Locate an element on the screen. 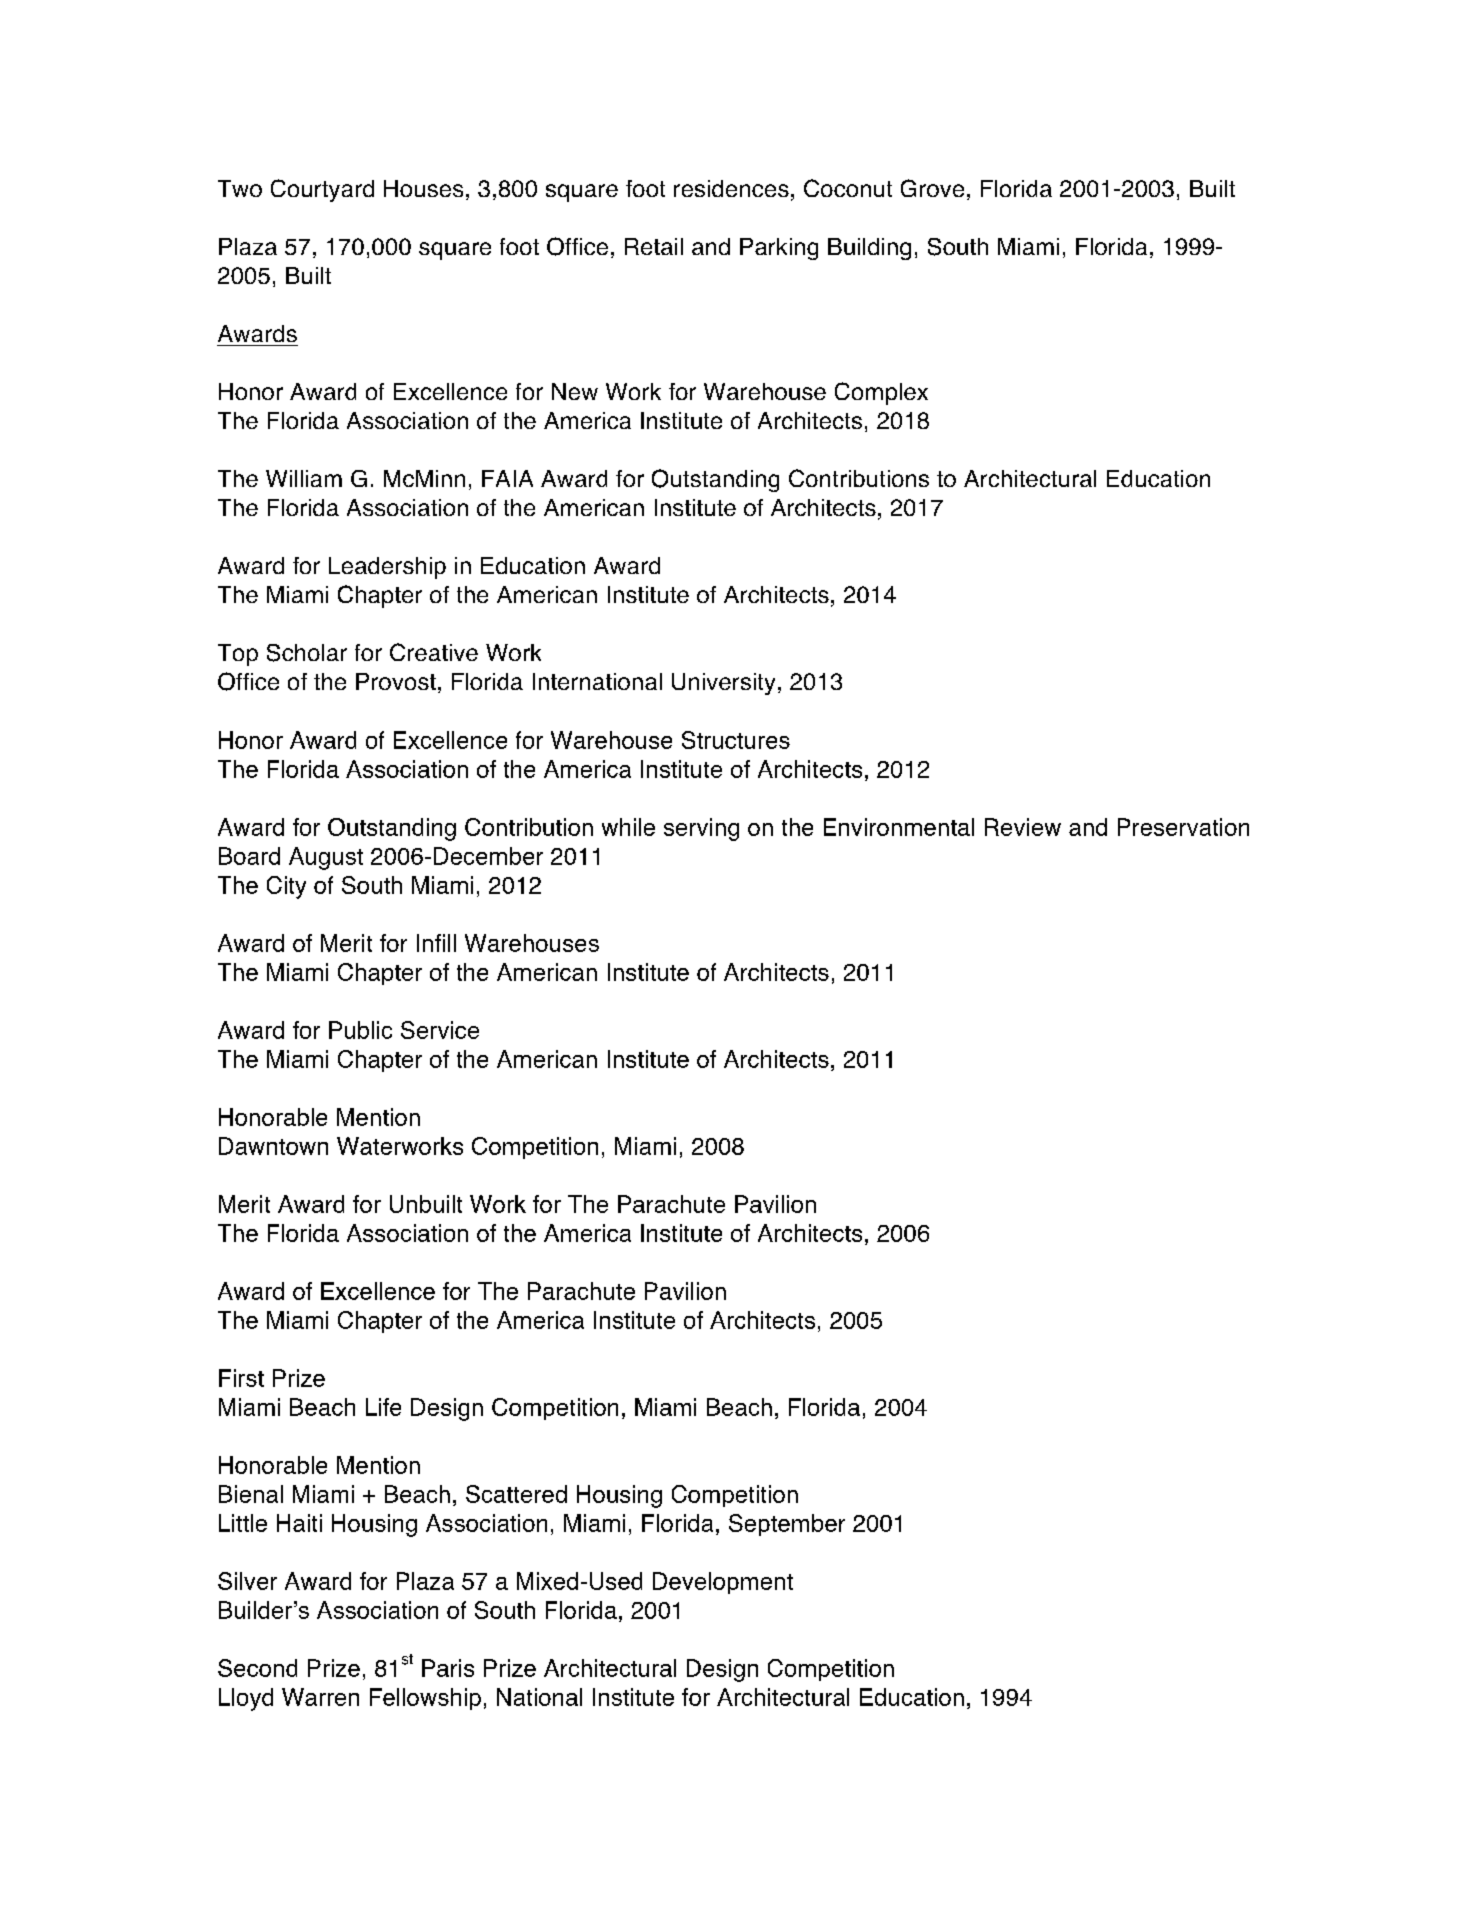 The image size is (1479, 1914). Grove is located at coordinates (932, 188).
